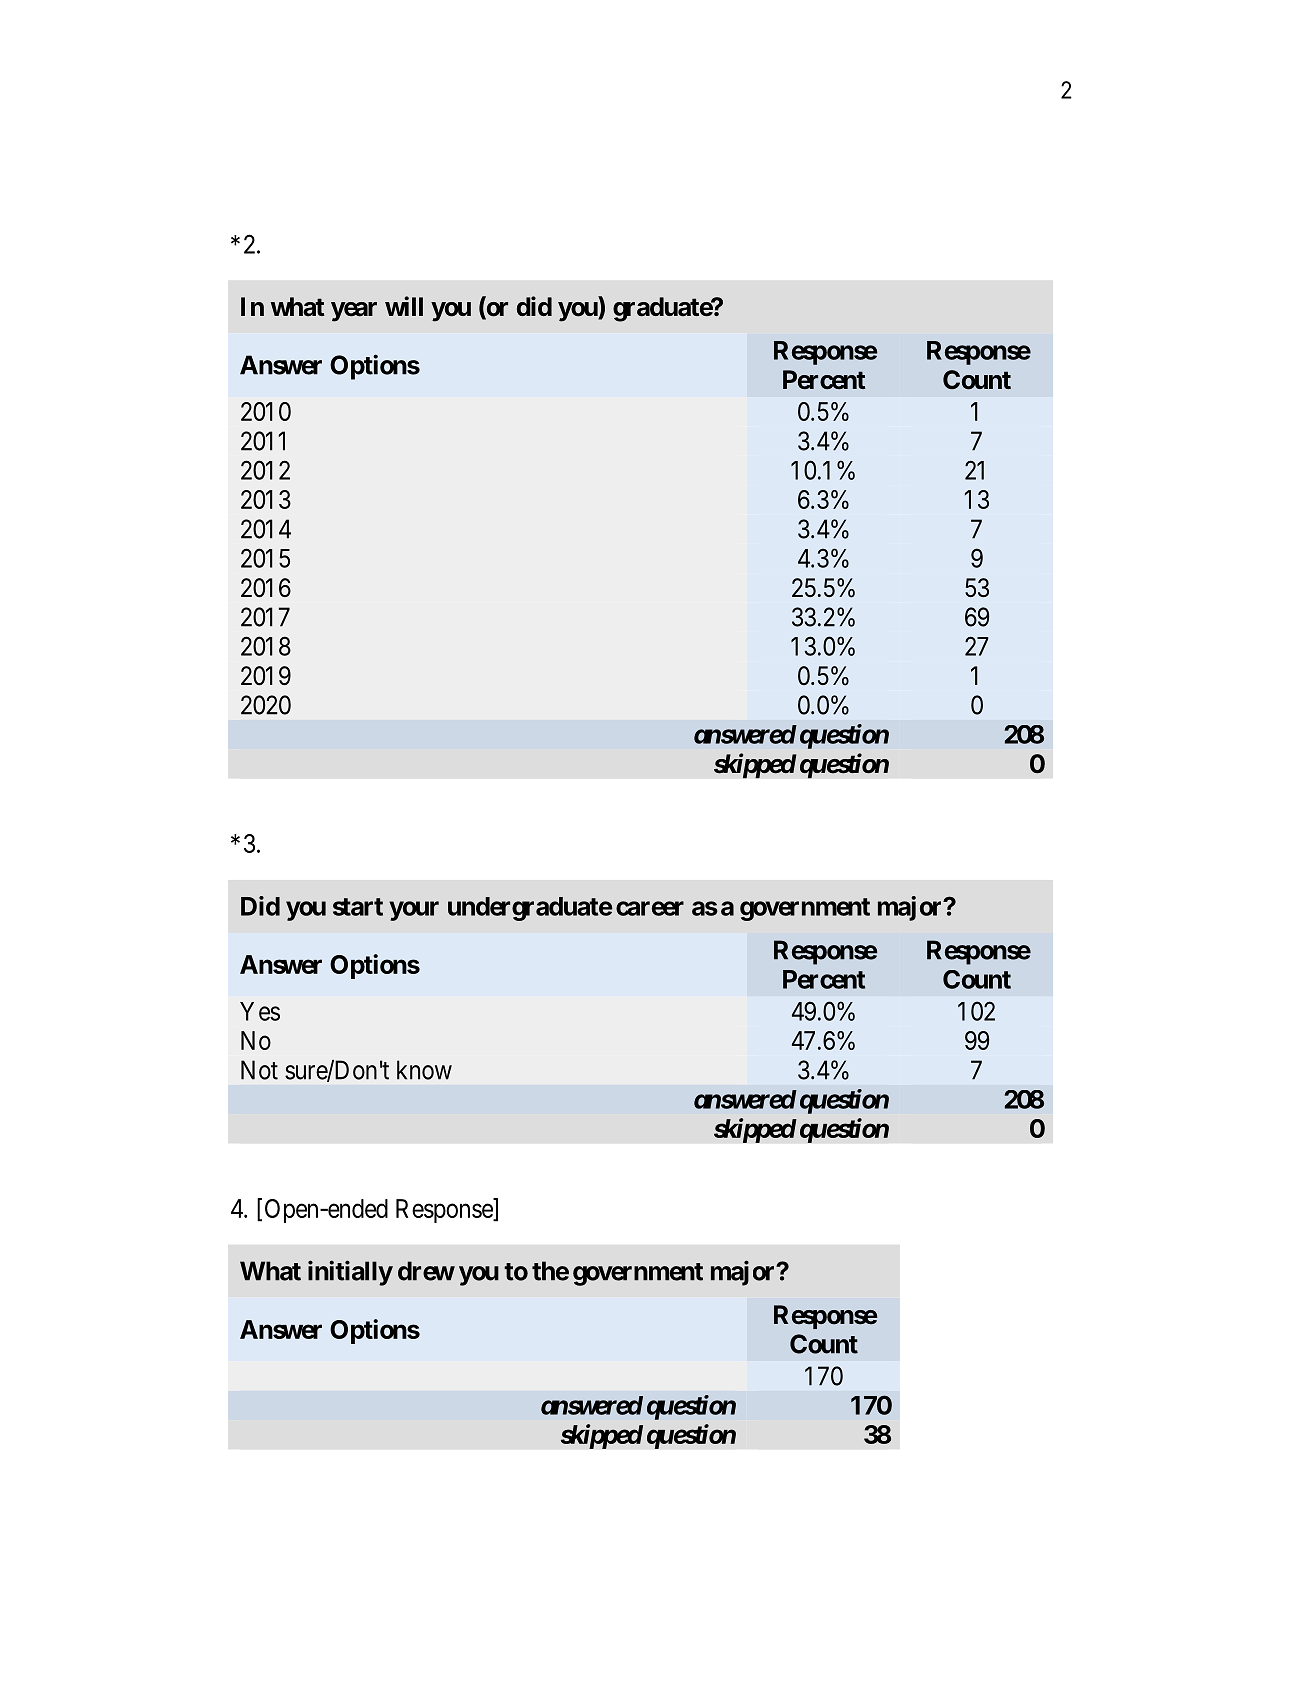 The image size is (1301, 1684). What do you see at coordinates (259, 1070) in the document?
I see `Not` at bounding box center [259, 1070].
